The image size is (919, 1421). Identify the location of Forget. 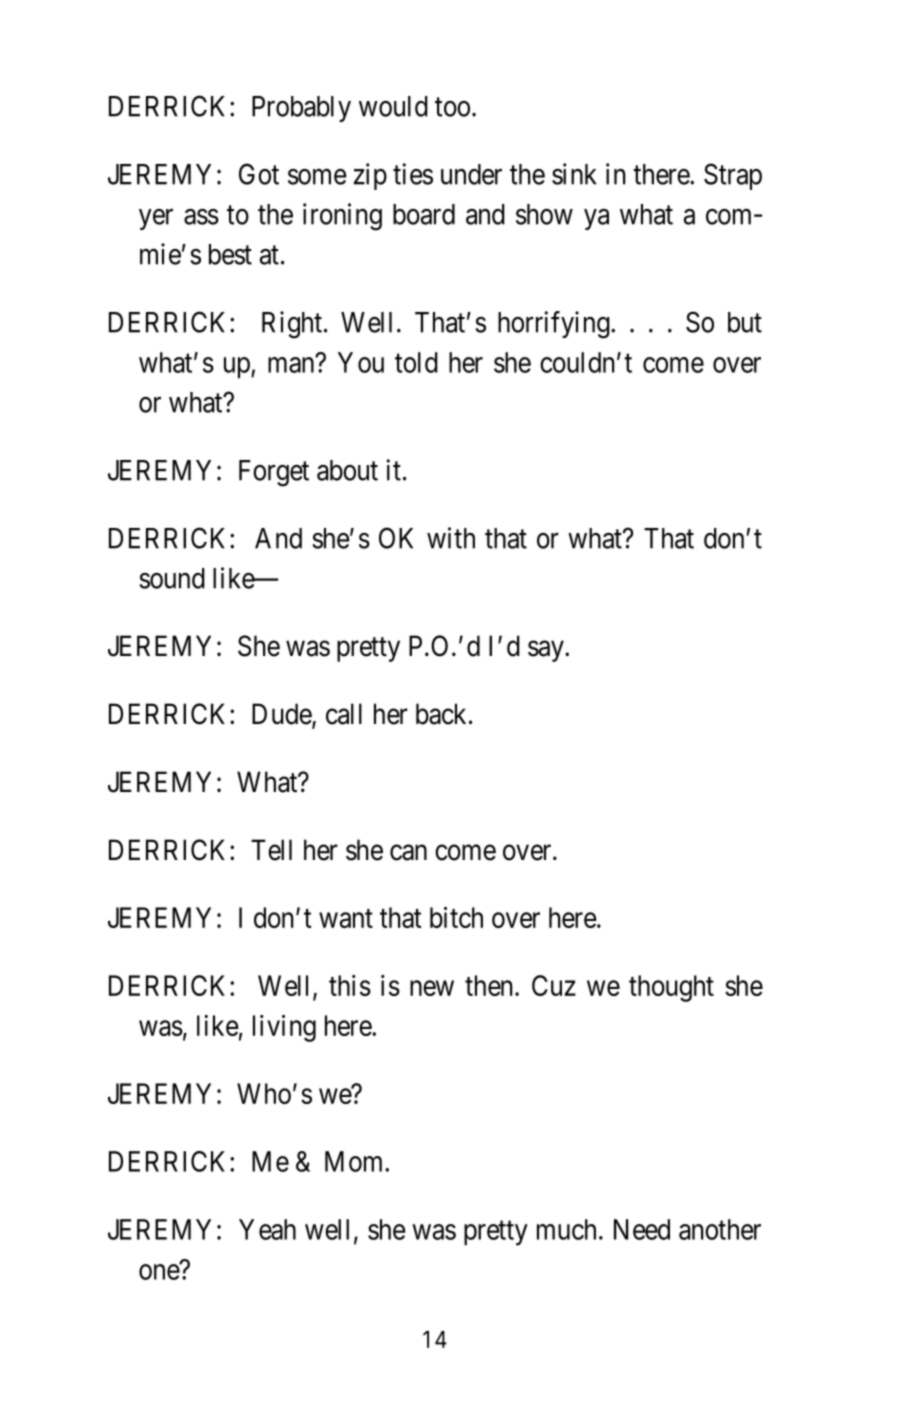
(274, 473).
